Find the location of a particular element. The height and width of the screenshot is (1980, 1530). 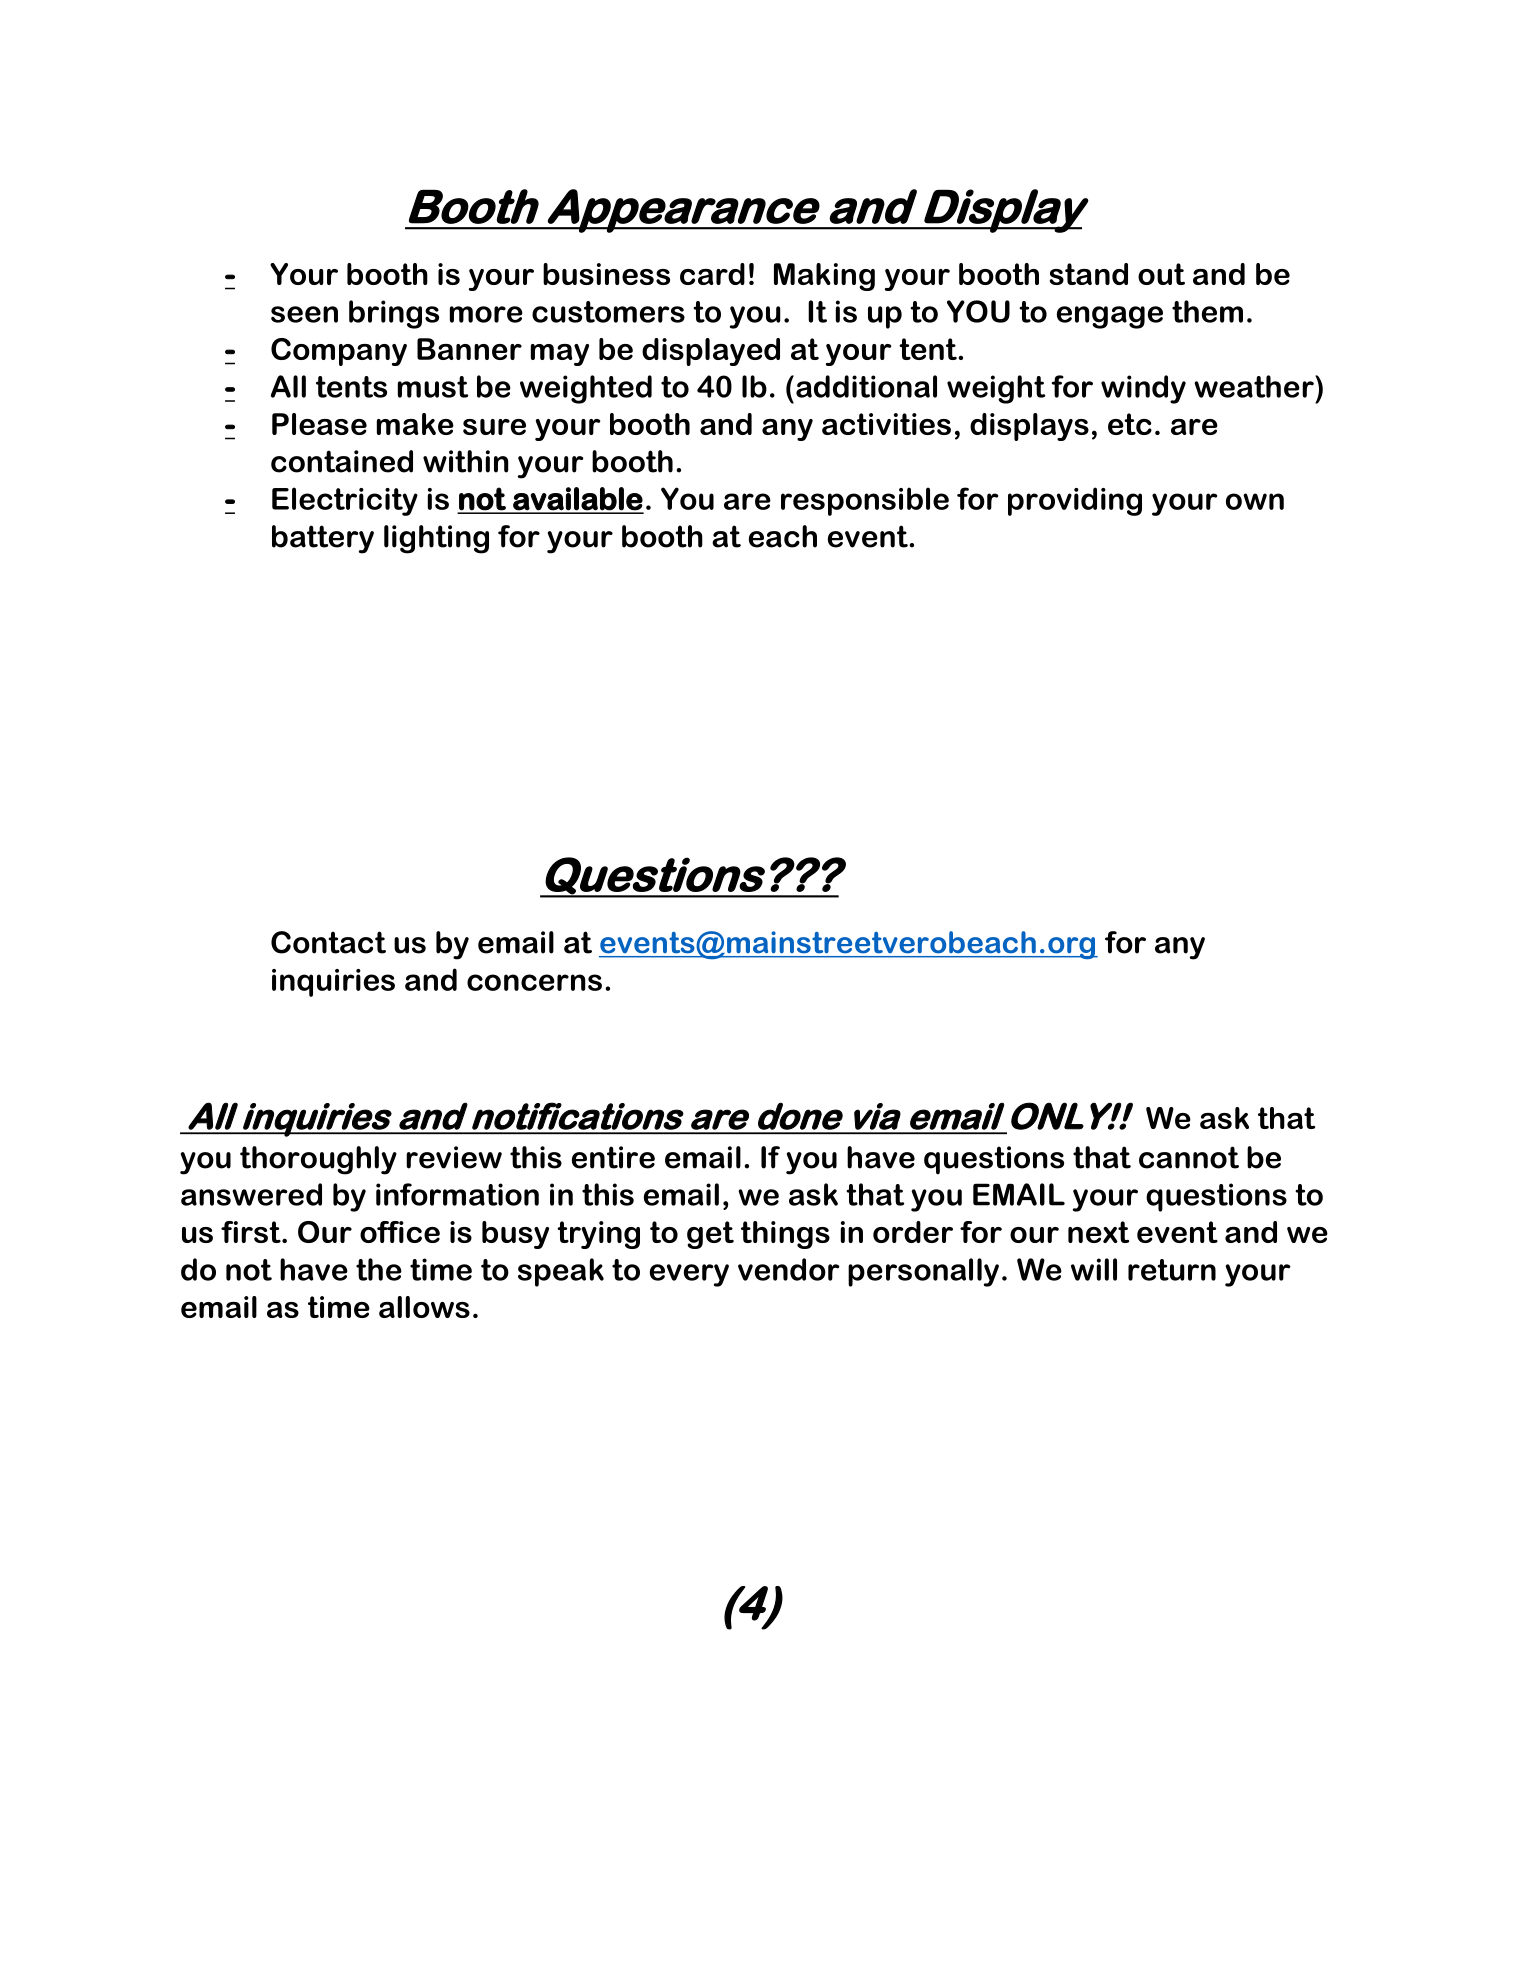

providing is located at coordinates (1075, 501).
